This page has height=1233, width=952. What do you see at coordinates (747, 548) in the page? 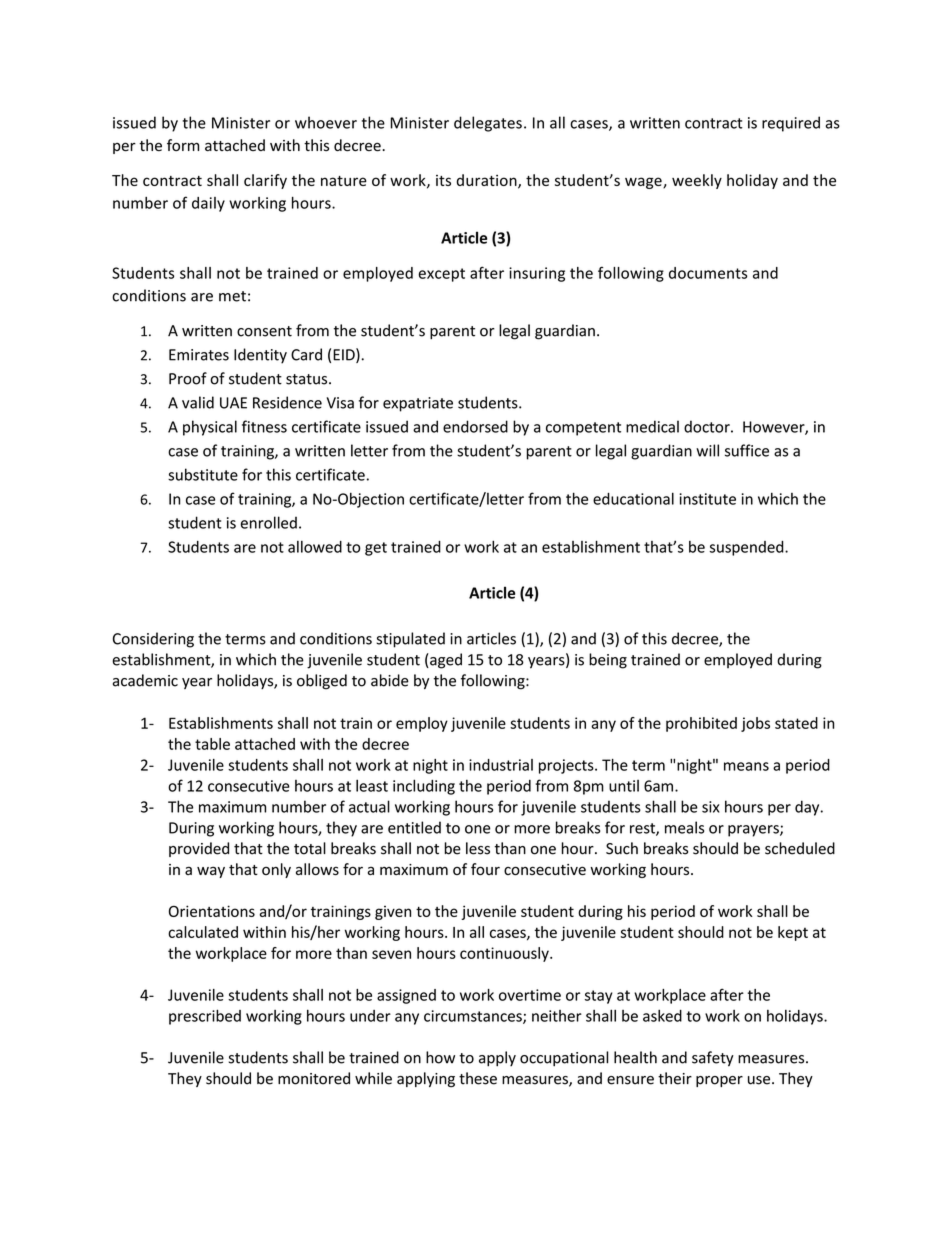
I see `suspended` at bounding box center [747, 548].
